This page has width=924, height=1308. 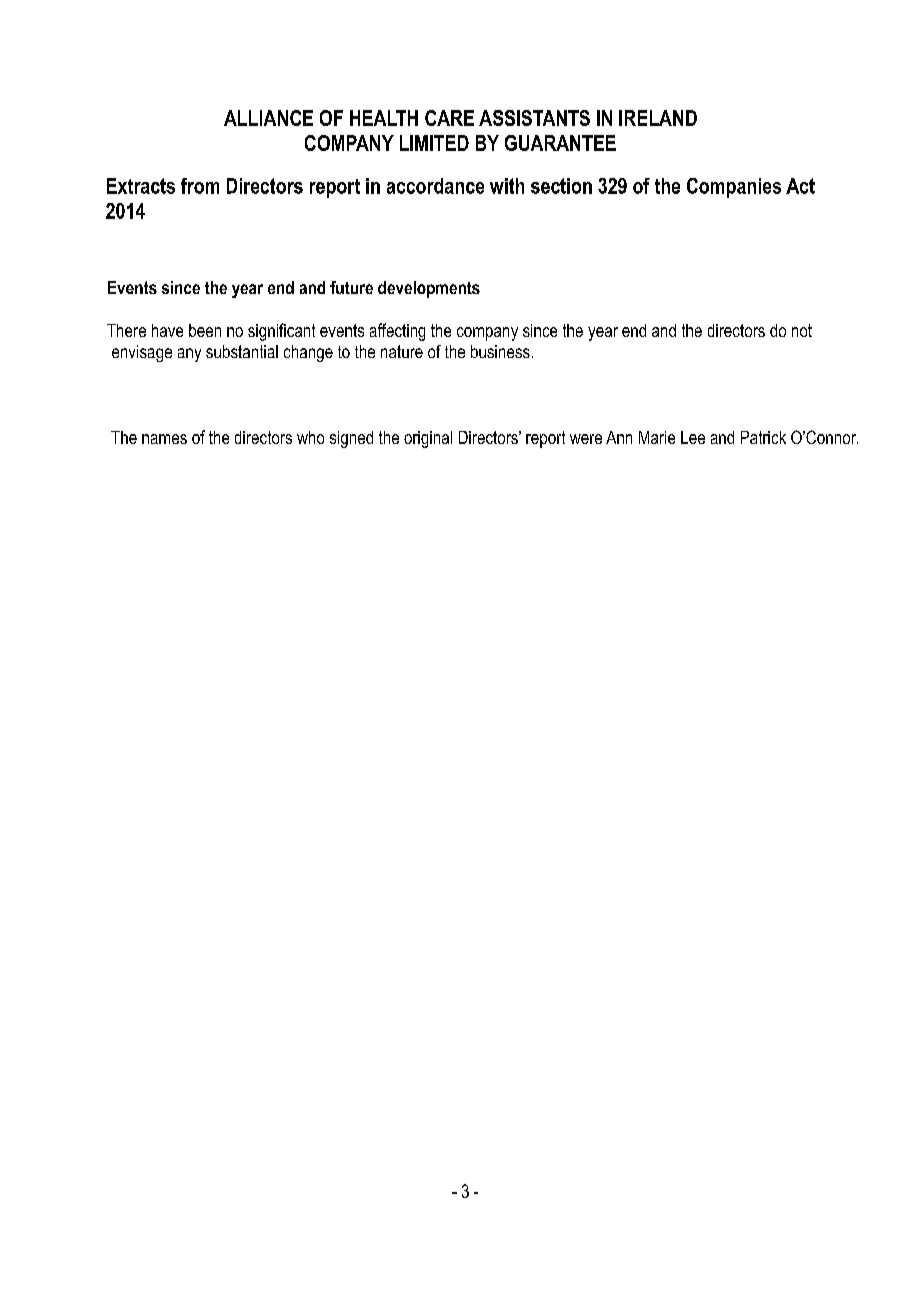 I want to click on CARE, so click(x=449, y=118).
